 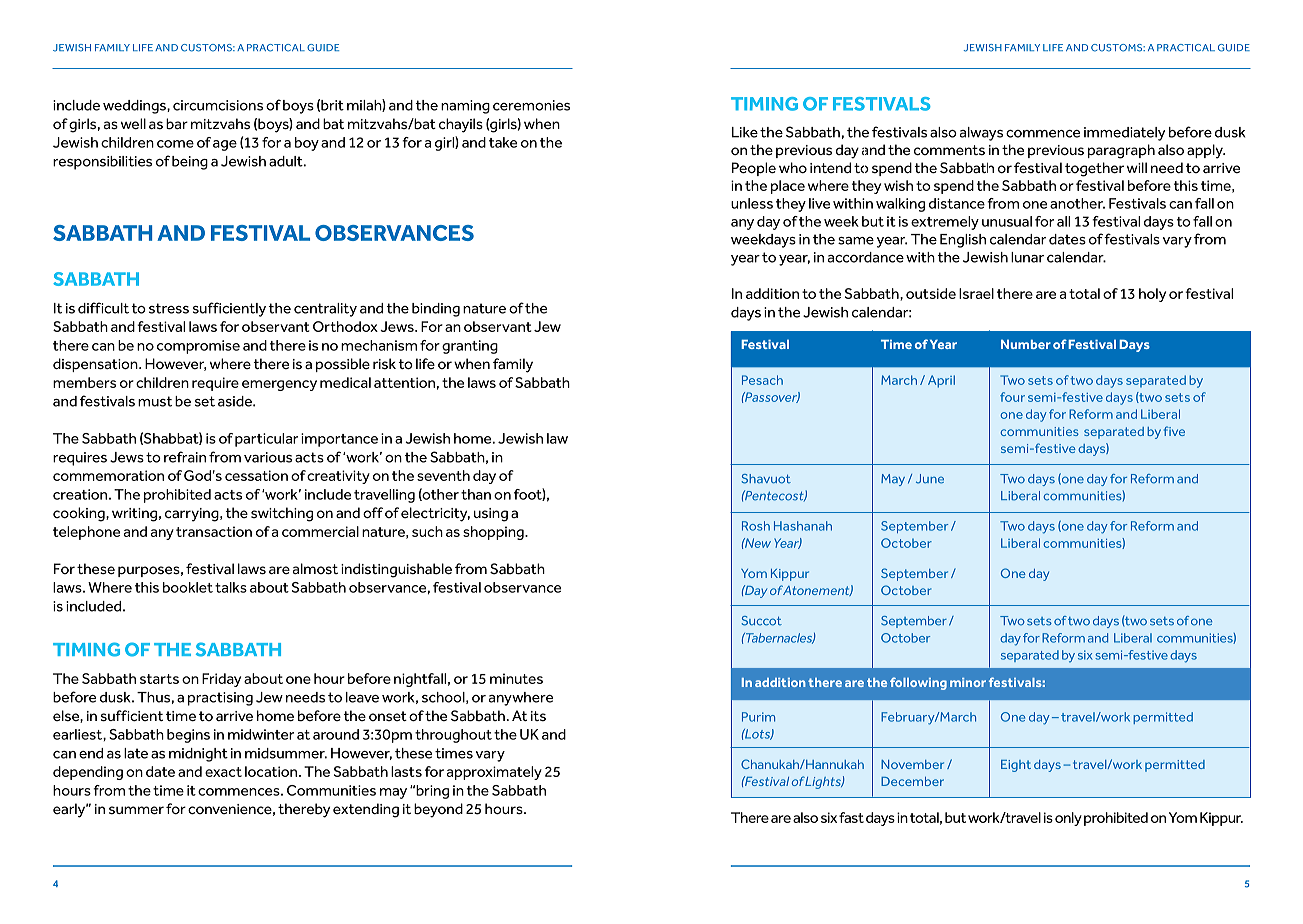 I want to click on talks, so click(x=231, y=587).
